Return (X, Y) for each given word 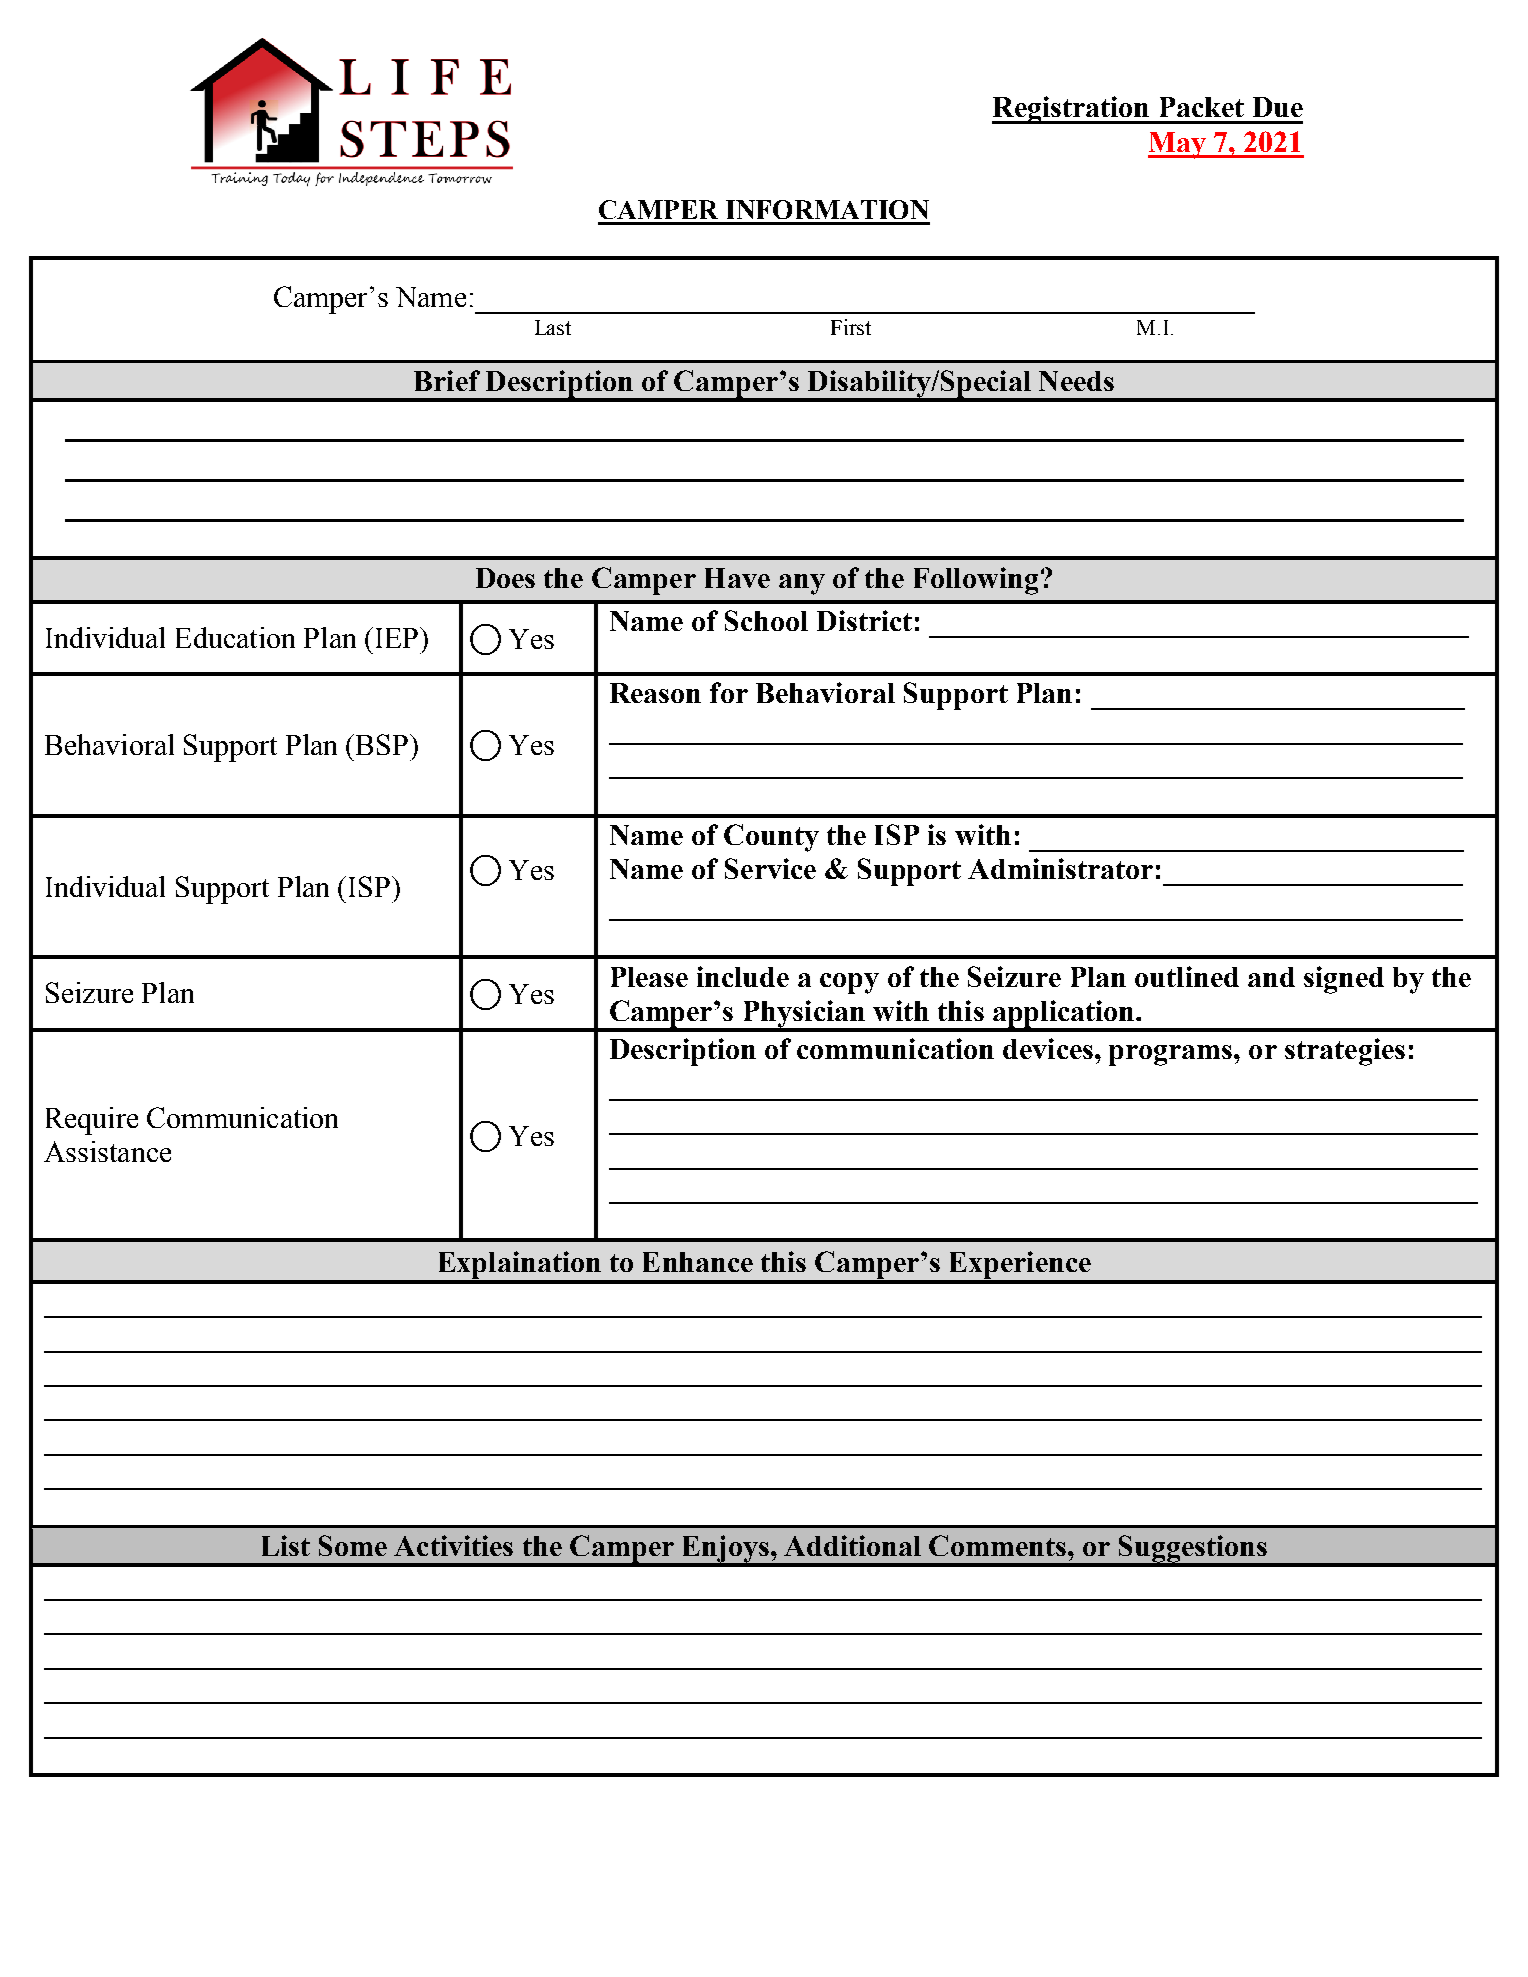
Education (235, 637)
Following (976, 581)
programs (1172, 1055)
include (743, 976)
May (1178, 145)
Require (92, 1121)
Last (553, 327)
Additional (852, 1545)
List (286, 1545)
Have (737, 578)
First (851, 327)
